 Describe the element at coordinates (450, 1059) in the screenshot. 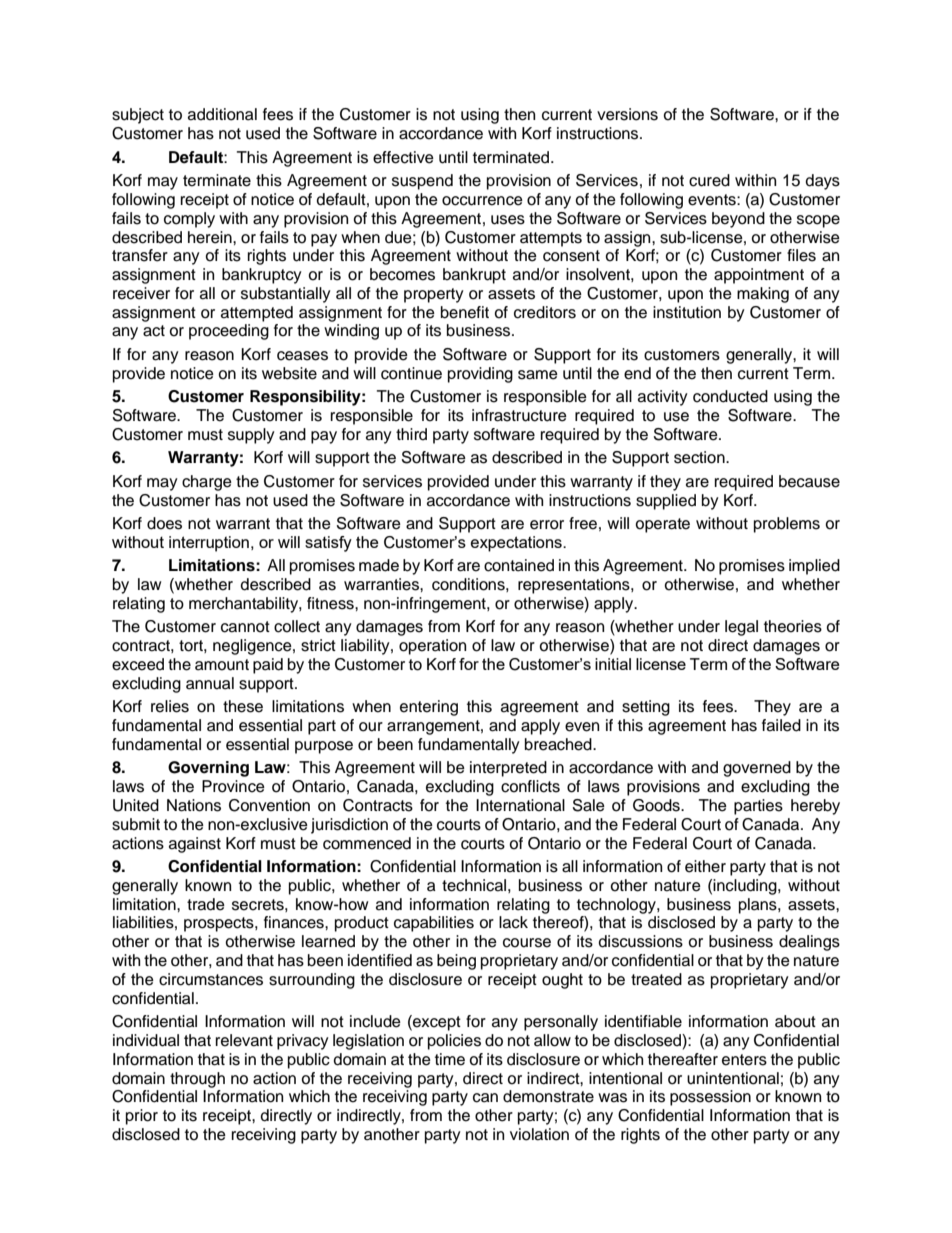

I see `time` at that location.
